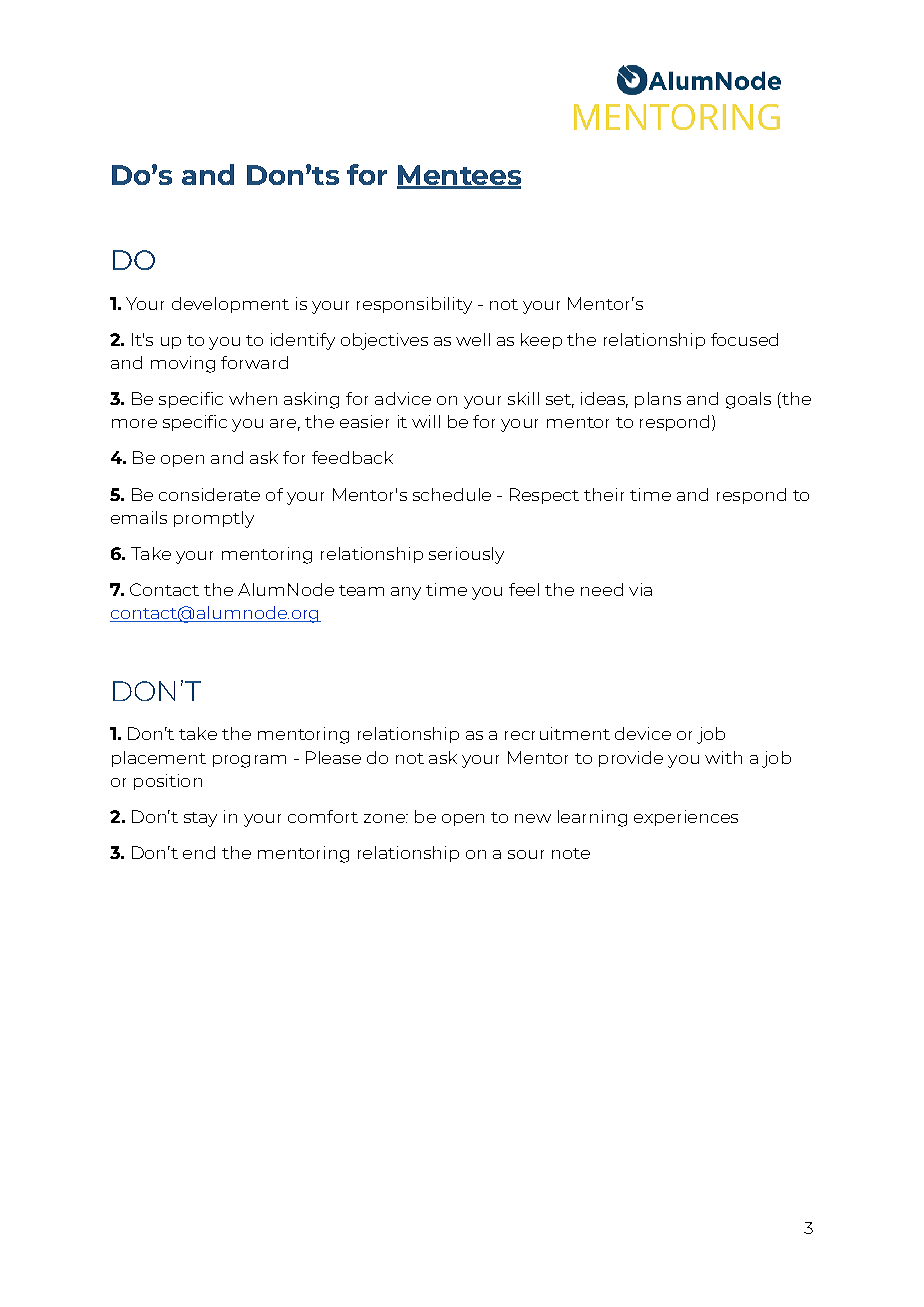 Image resolution: width=924 pixels, height=1307 pixels. Describe the element at coordinates (744, 339) in the screenshot. I see `focused` at that location.
